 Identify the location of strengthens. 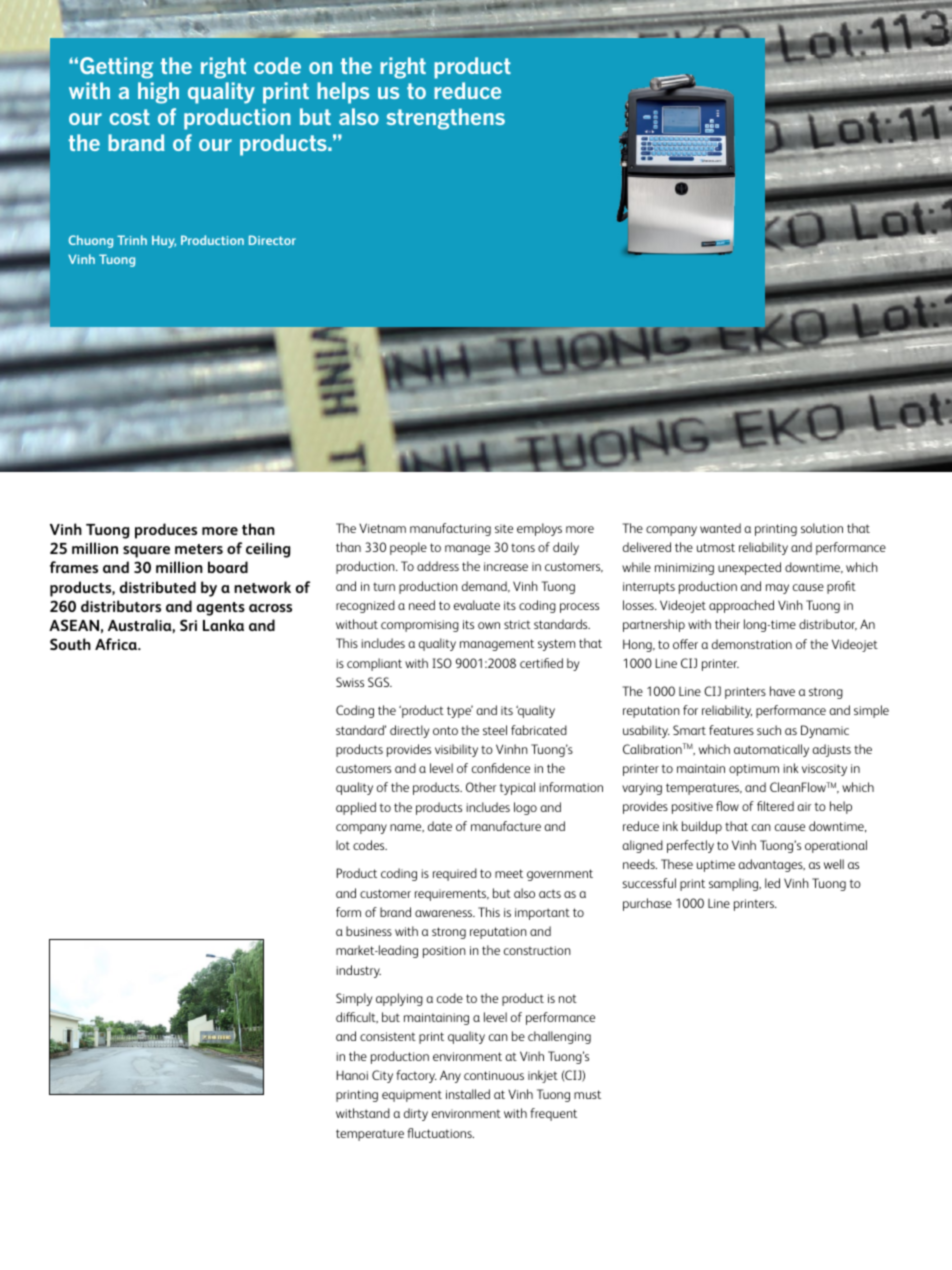
(446, 119).
